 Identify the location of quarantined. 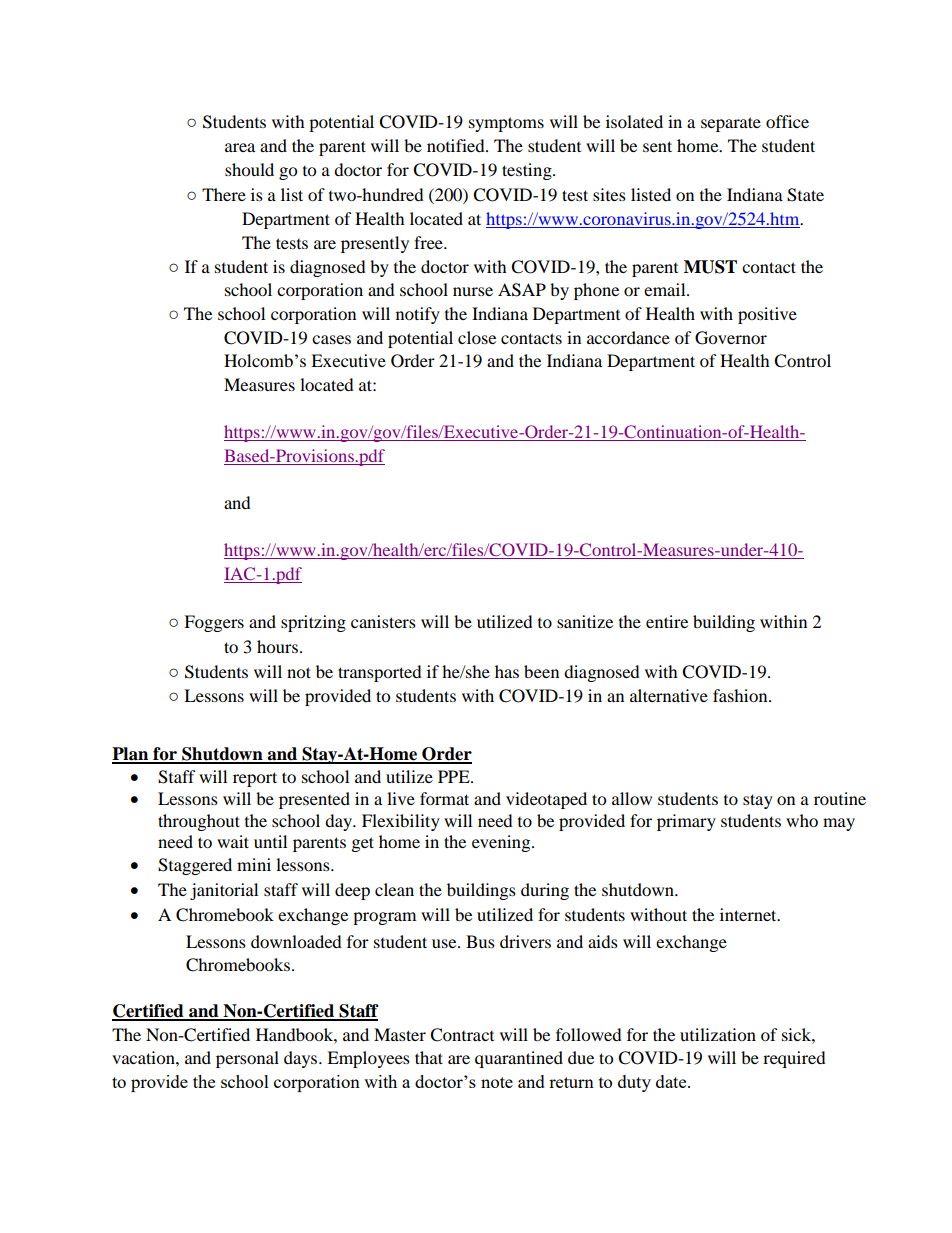
(519, 1059).
